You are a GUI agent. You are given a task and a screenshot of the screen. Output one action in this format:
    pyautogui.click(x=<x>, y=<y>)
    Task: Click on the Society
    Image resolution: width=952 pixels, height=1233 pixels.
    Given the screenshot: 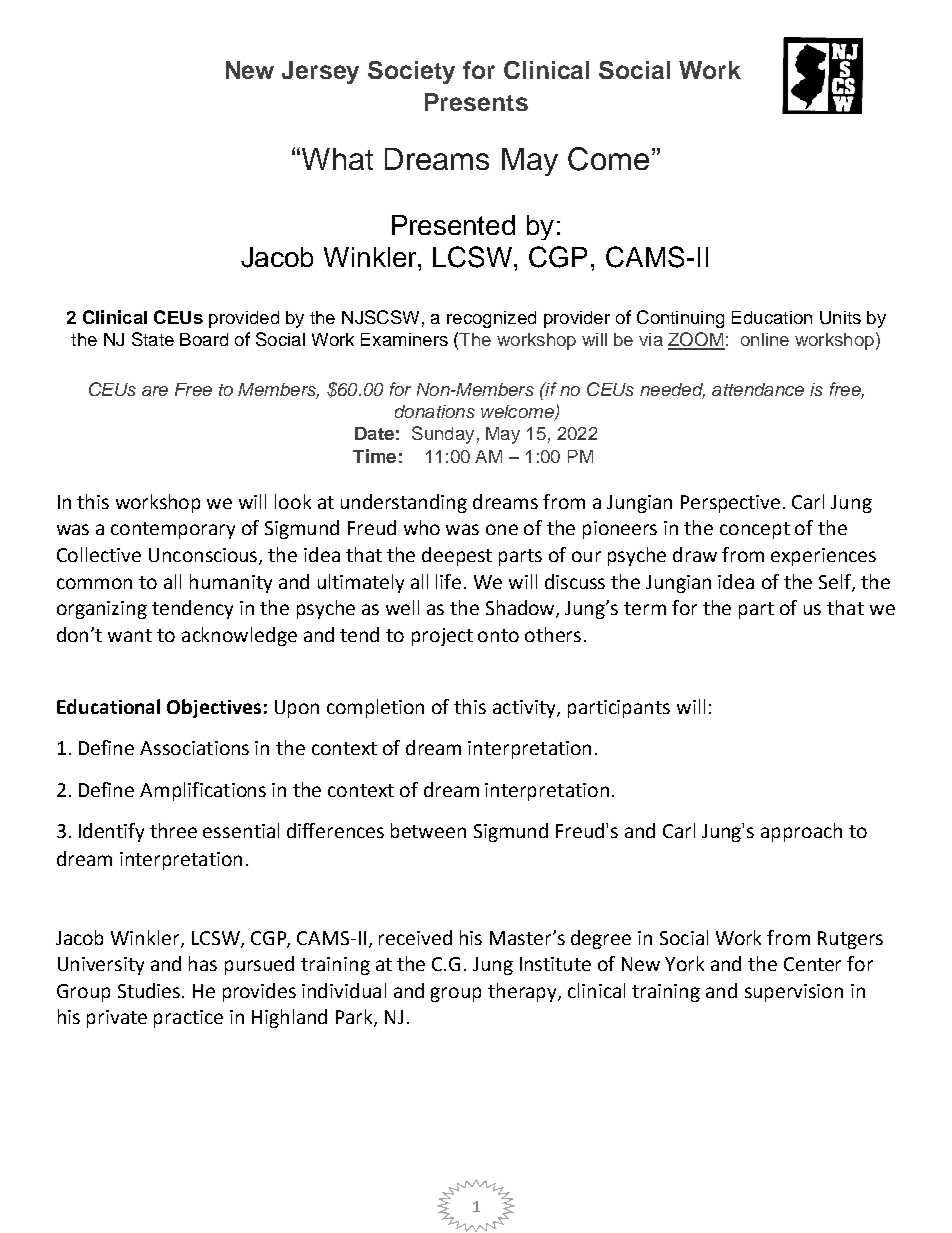 What is the action you would take?
    pyautogui.click(x=411, y=72)
